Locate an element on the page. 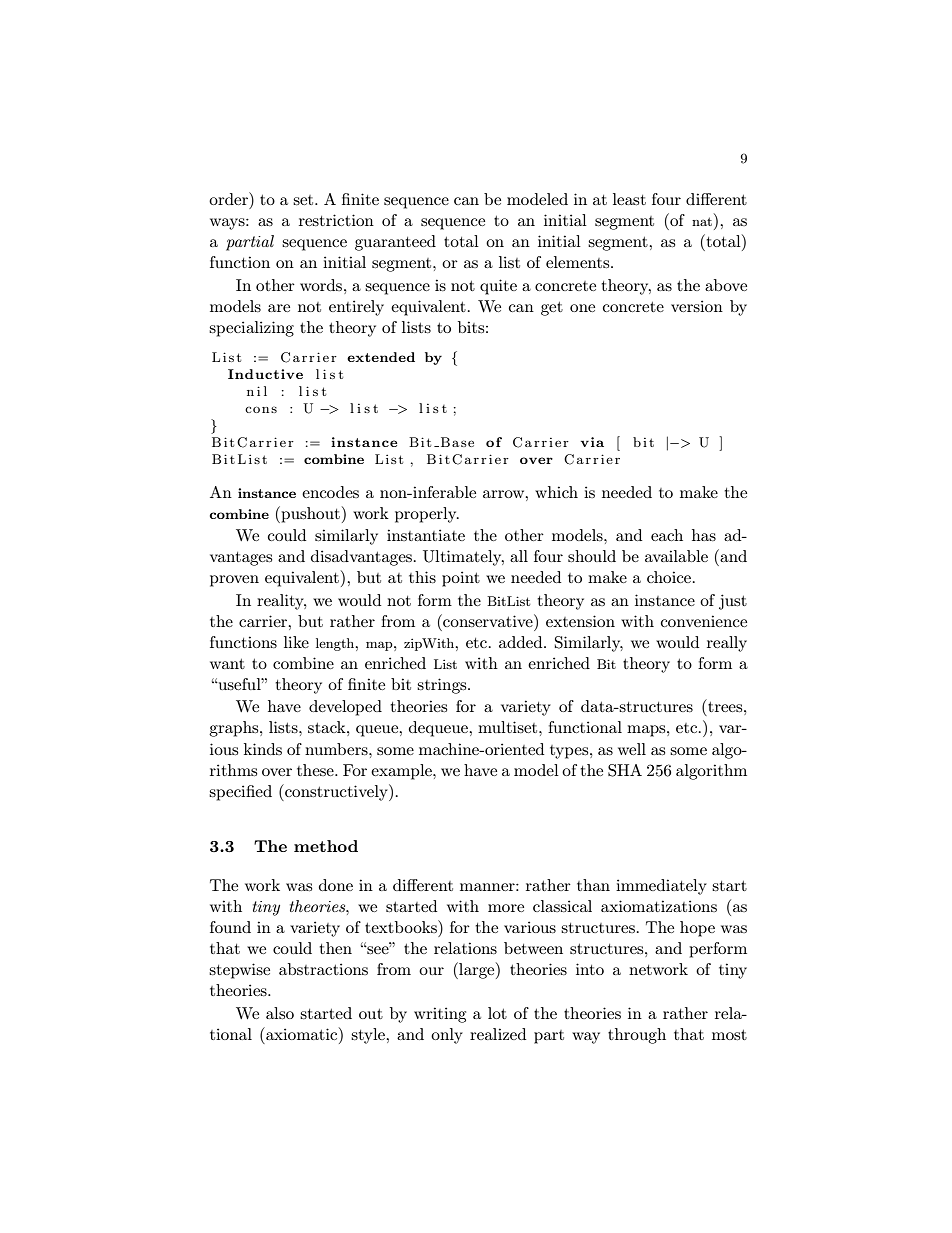 The image size is (952, 1233). also is located at coordinates (280, 1013).
